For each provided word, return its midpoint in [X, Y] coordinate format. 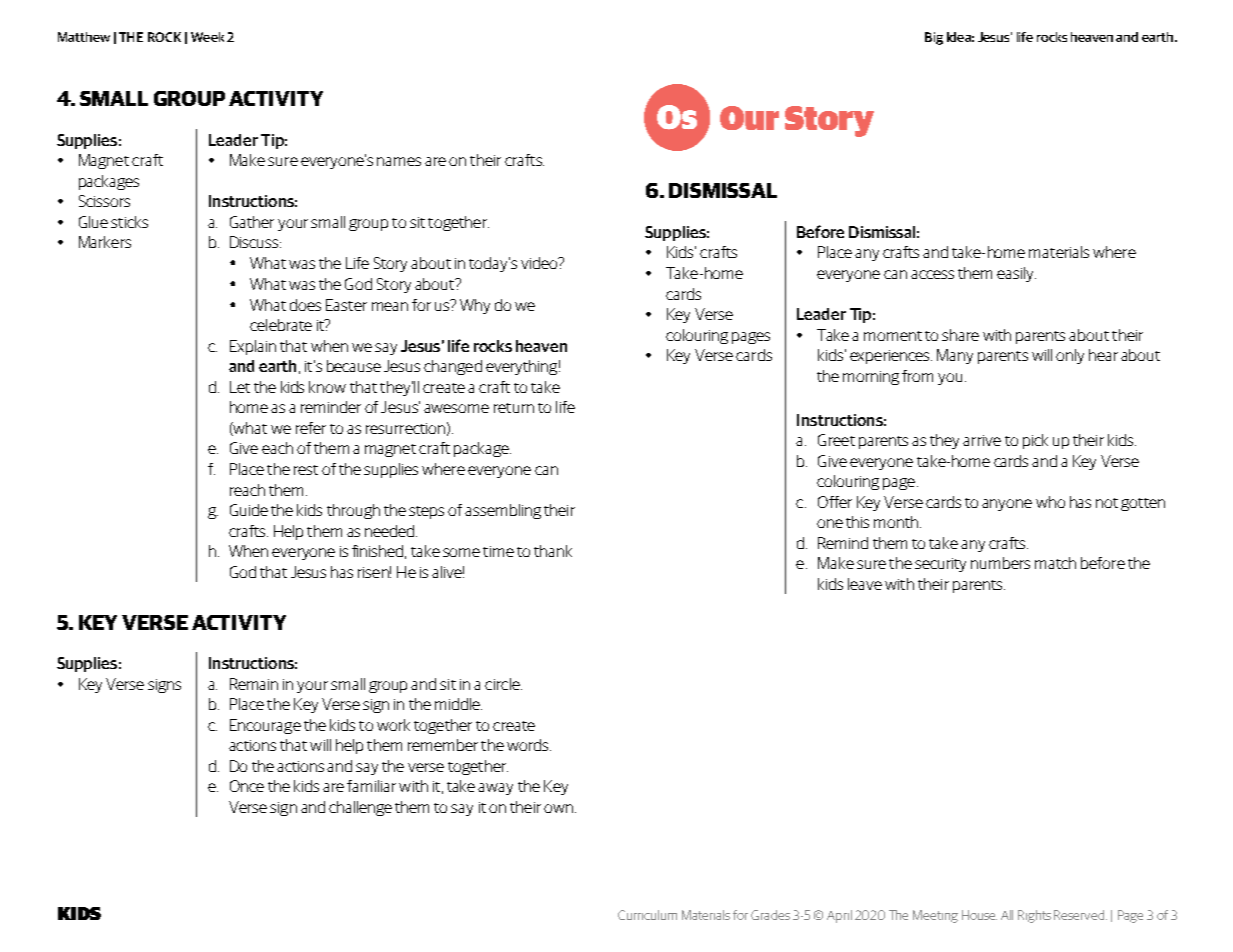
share [960, 335]
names [399, 161]
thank [553, 551]
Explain [253, 347]
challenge [360, 808]
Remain [254, 684]
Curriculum [647, 915]
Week [207, 37]
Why [475, 306]
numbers [1000, 563]
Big [934, 38]
